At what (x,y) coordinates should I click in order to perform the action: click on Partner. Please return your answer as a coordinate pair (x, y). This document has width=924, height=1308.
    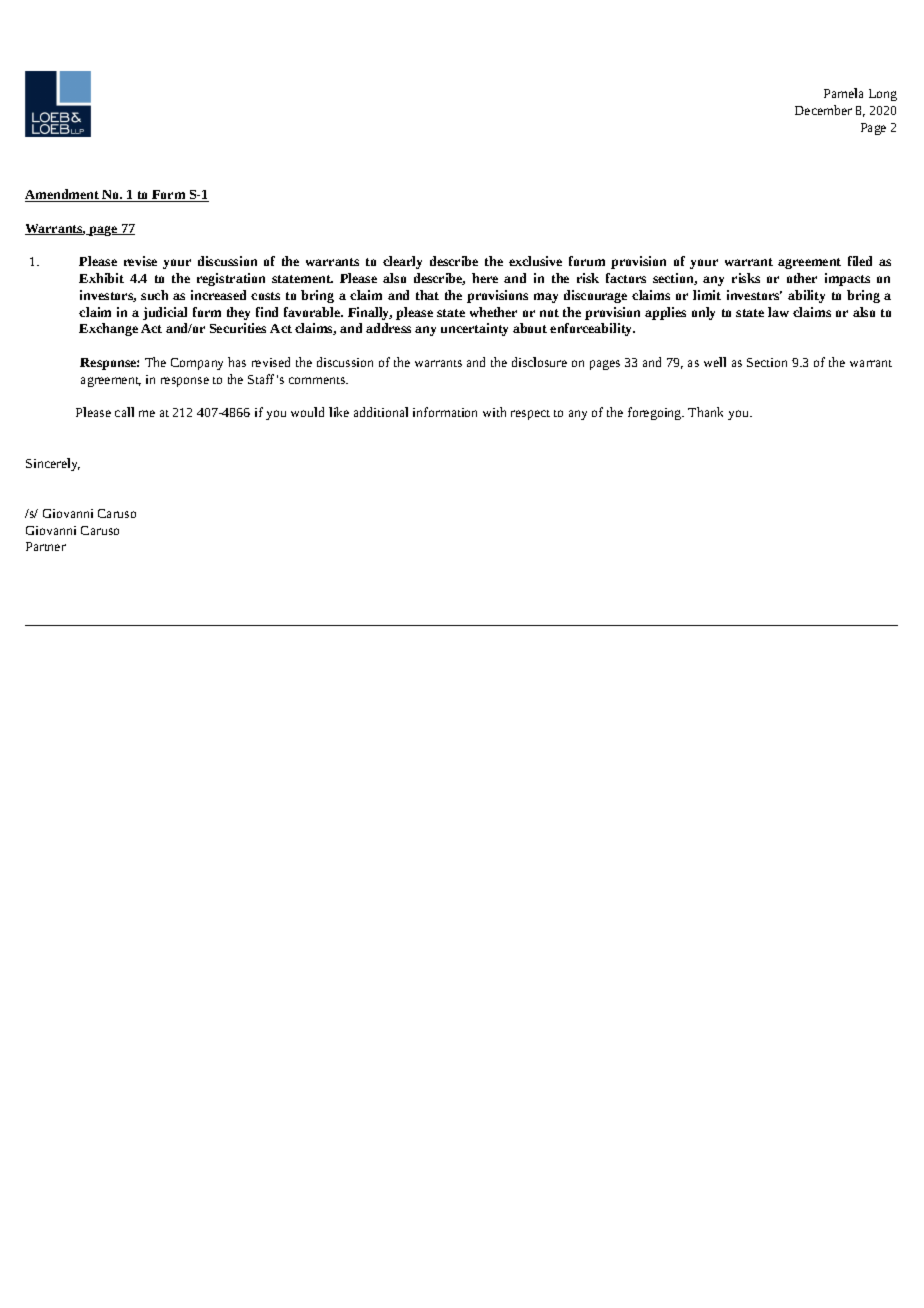
    Looking at the image, I should click on (46, 546).
